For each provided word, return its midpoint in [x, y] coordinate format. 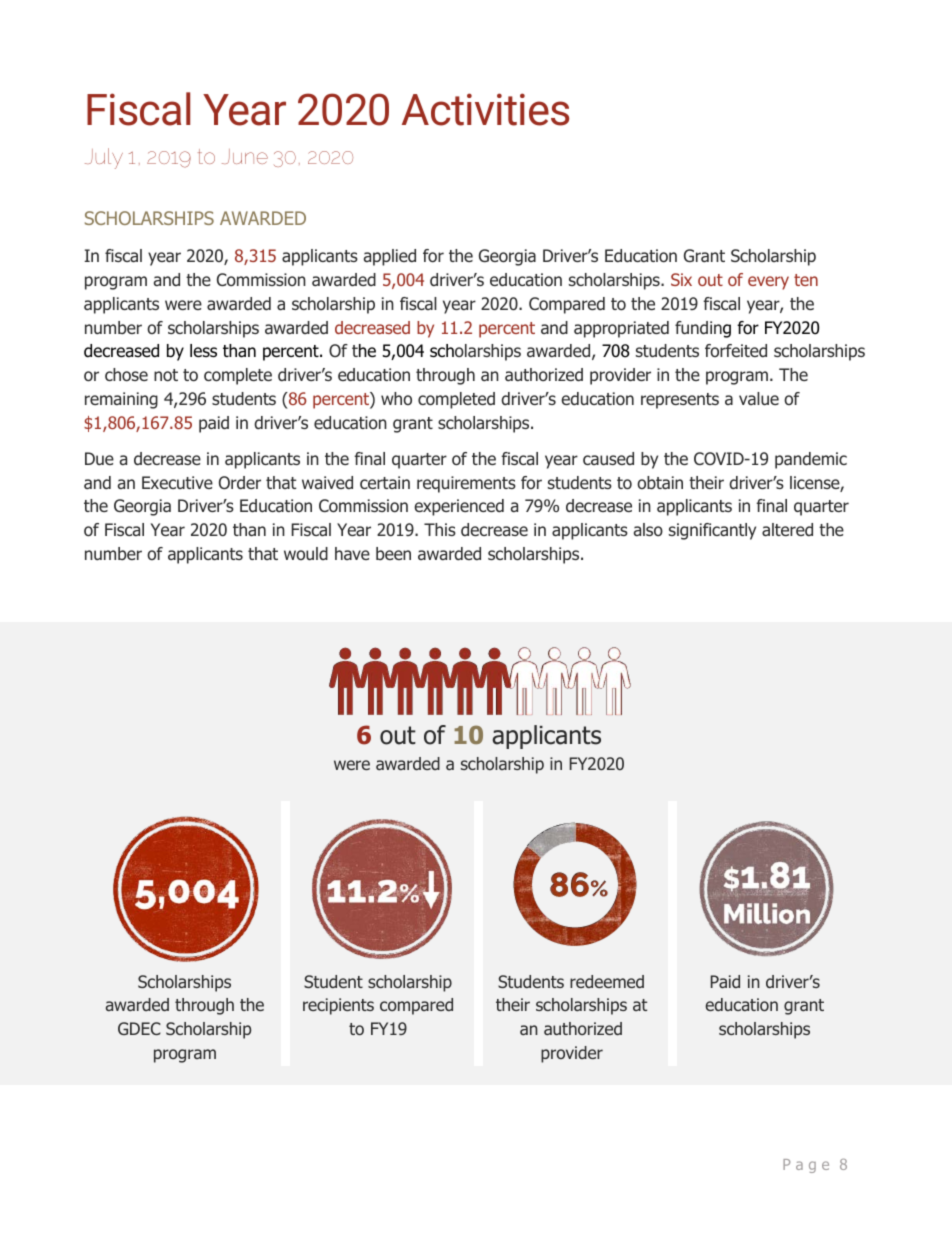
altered [787, 530]
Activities [485, 109]
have [352, 553]
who [396, 398]
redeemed [607, 981]
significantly [712, 531]
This [440, 529]
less [203, 351]
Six [681, 279]
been [393, 553]
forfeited [736, 350]
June [245, 156]
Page [806, 1166]
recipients [338, 1006]
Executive [177, 482]
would [306, 553]
